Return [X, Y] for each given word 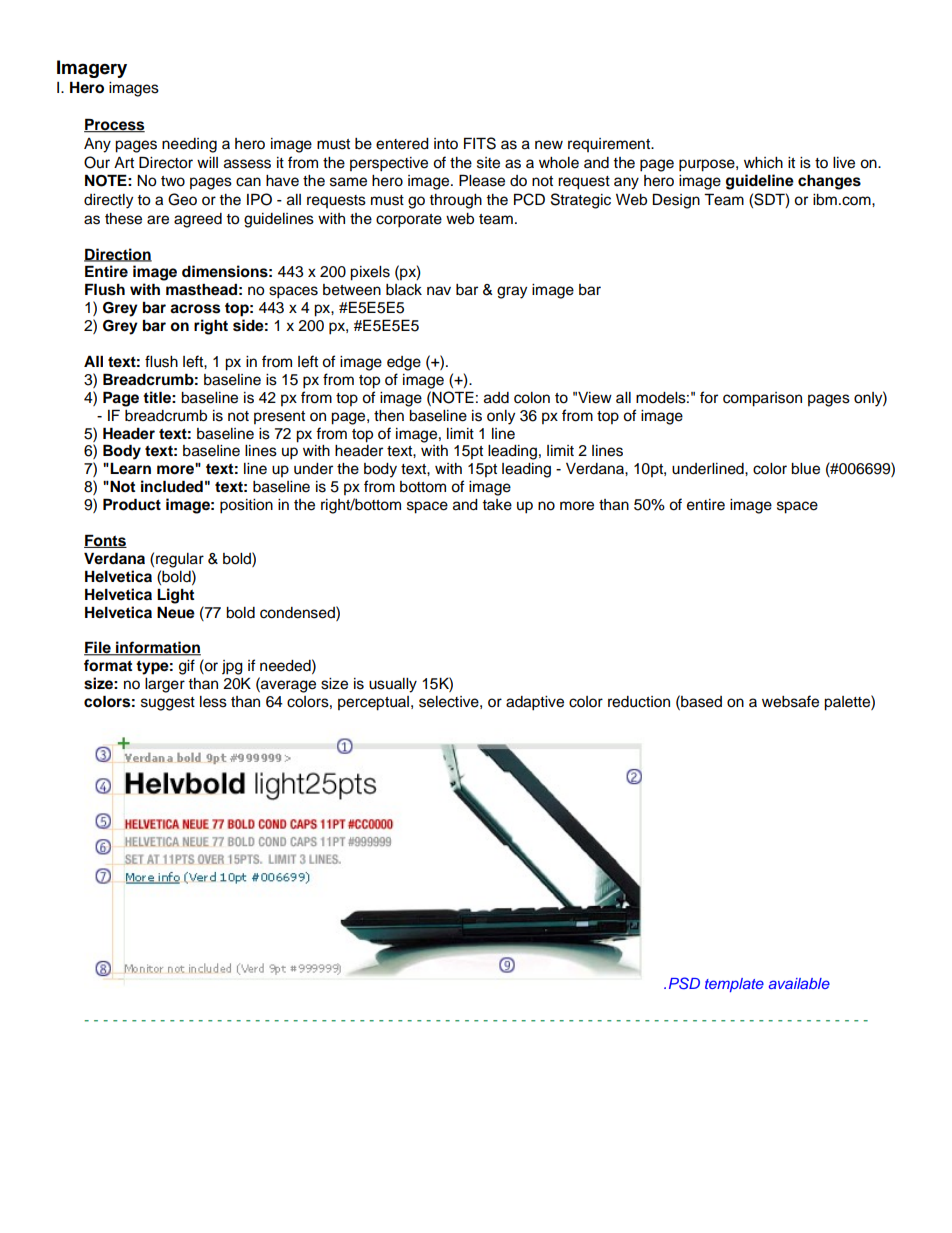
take [497, 505]
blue [805, 469]
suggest [168, 704]
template [734, 985]
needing [189, 145]
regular [180, 560]
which [763, 163]
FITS [480, 143]
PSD [684, 983]
